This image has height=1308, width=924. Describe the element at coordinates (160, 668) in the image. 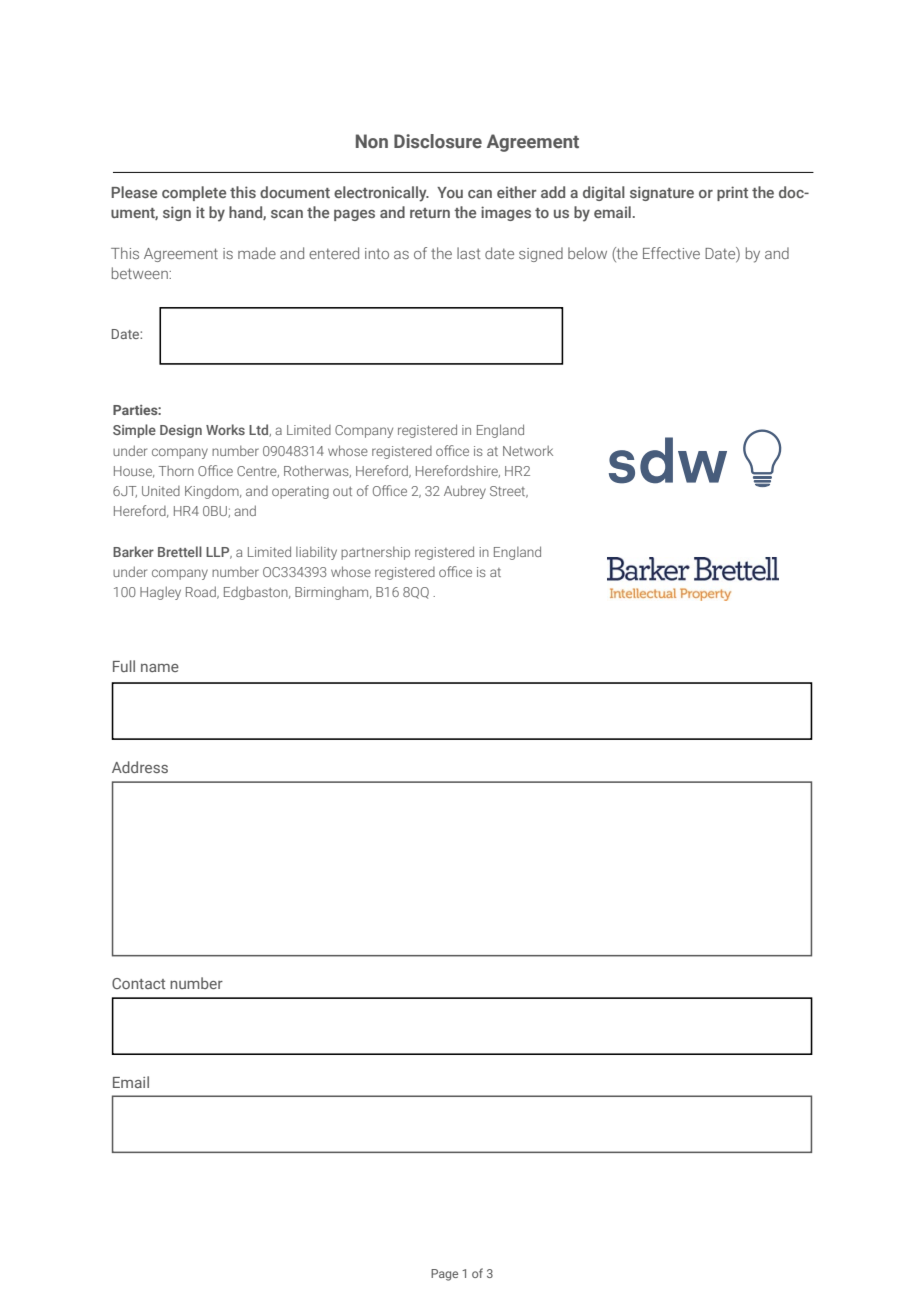

I see `name` at that location.
